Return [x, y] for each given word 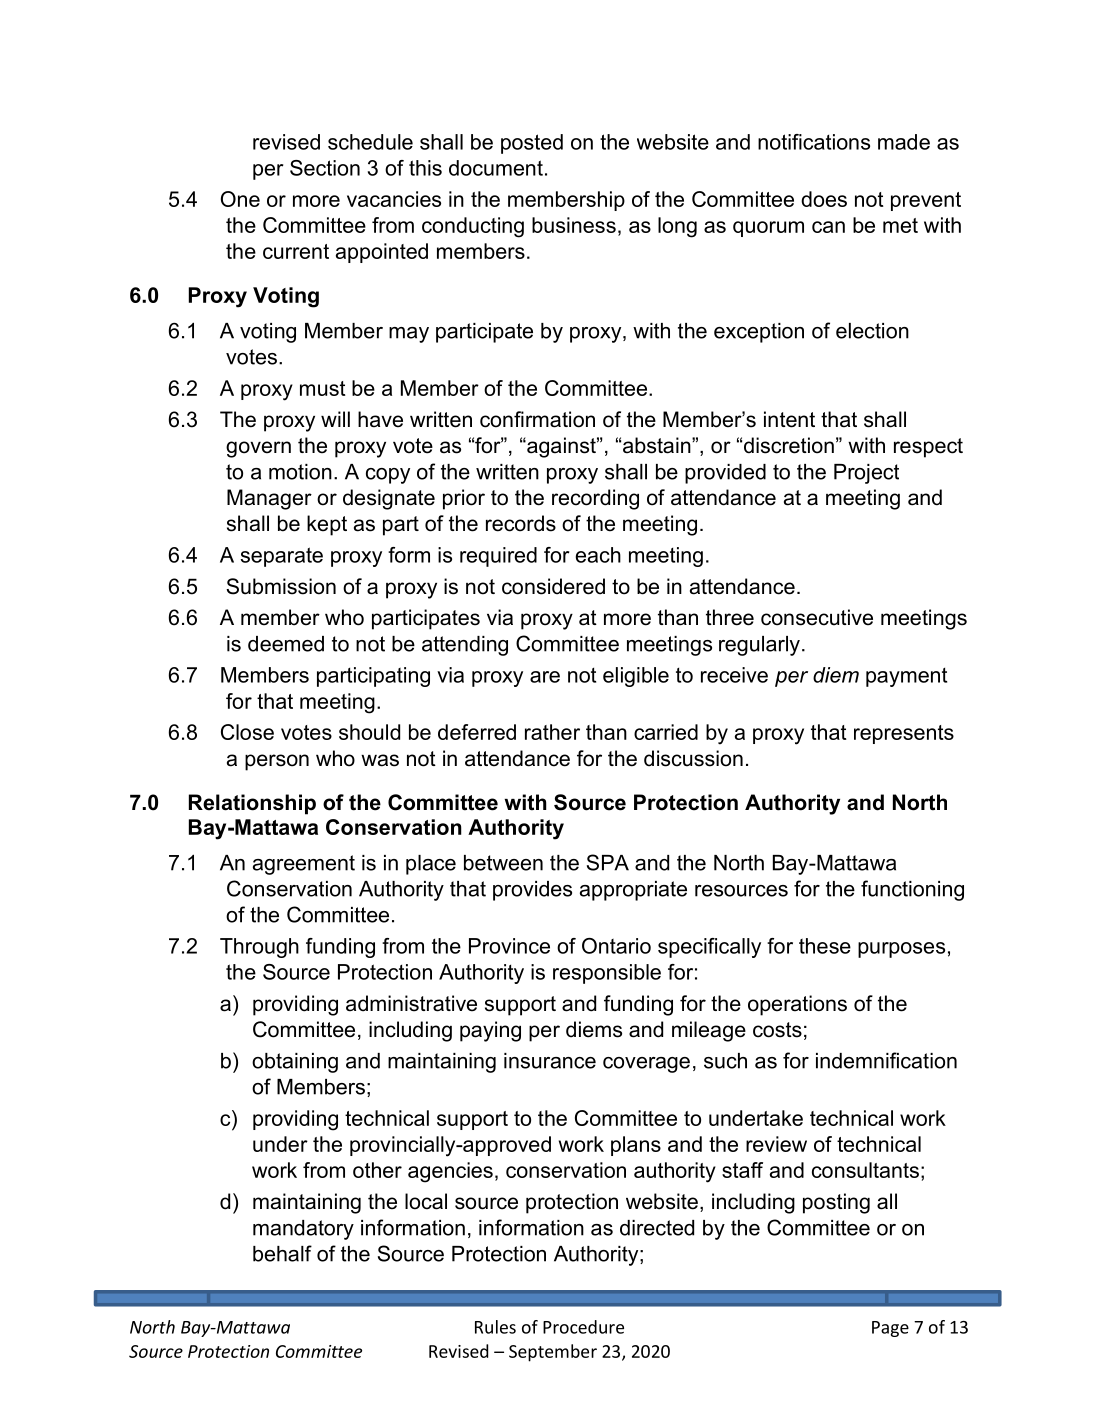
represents [904, 734]
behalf [282, 1253]
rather [552, 732]
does [824, 199]
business [574, 225]
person [277, 762]
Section [325, 168]
